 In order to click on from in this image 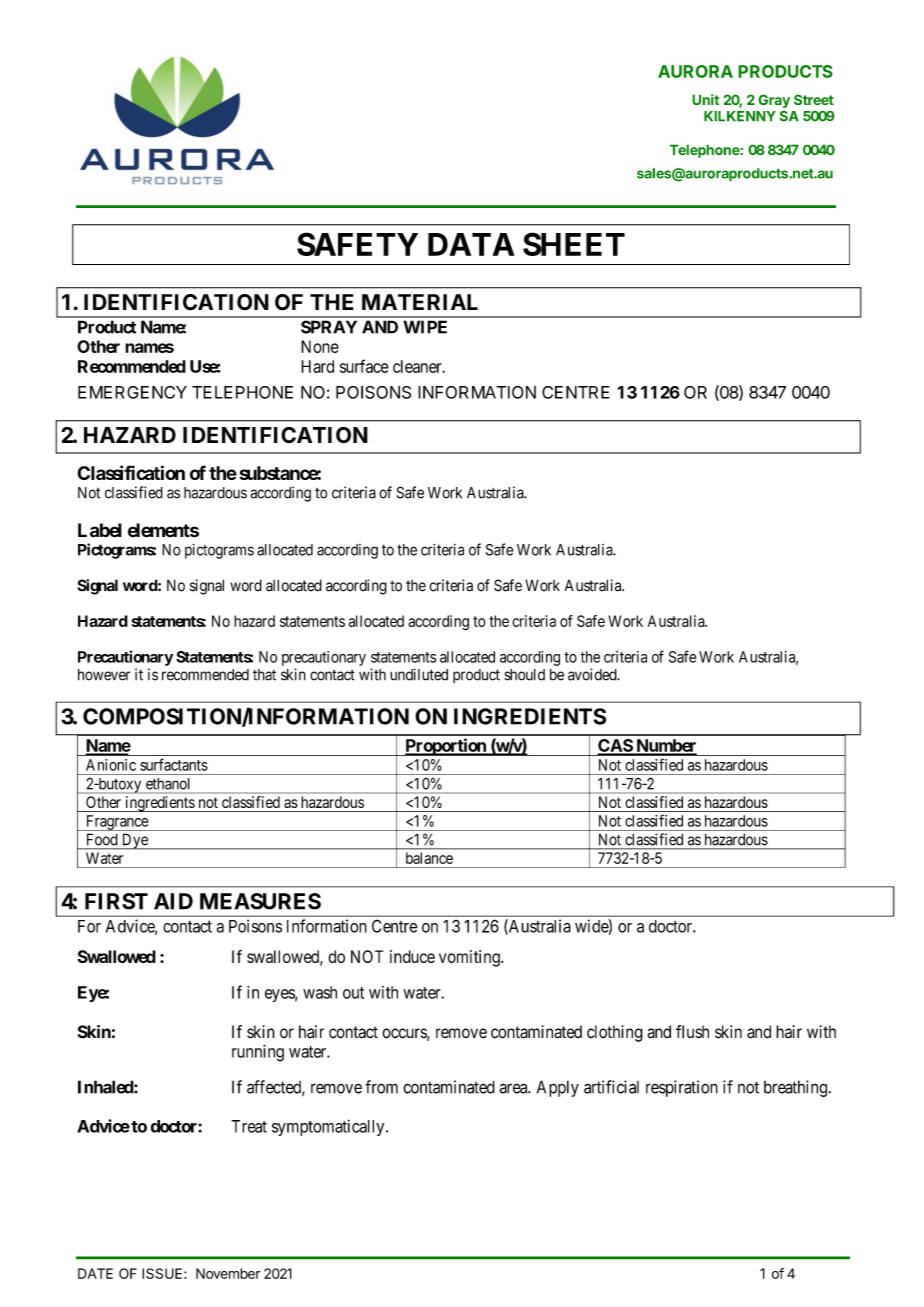, I will do `click(381, 1087)`.
